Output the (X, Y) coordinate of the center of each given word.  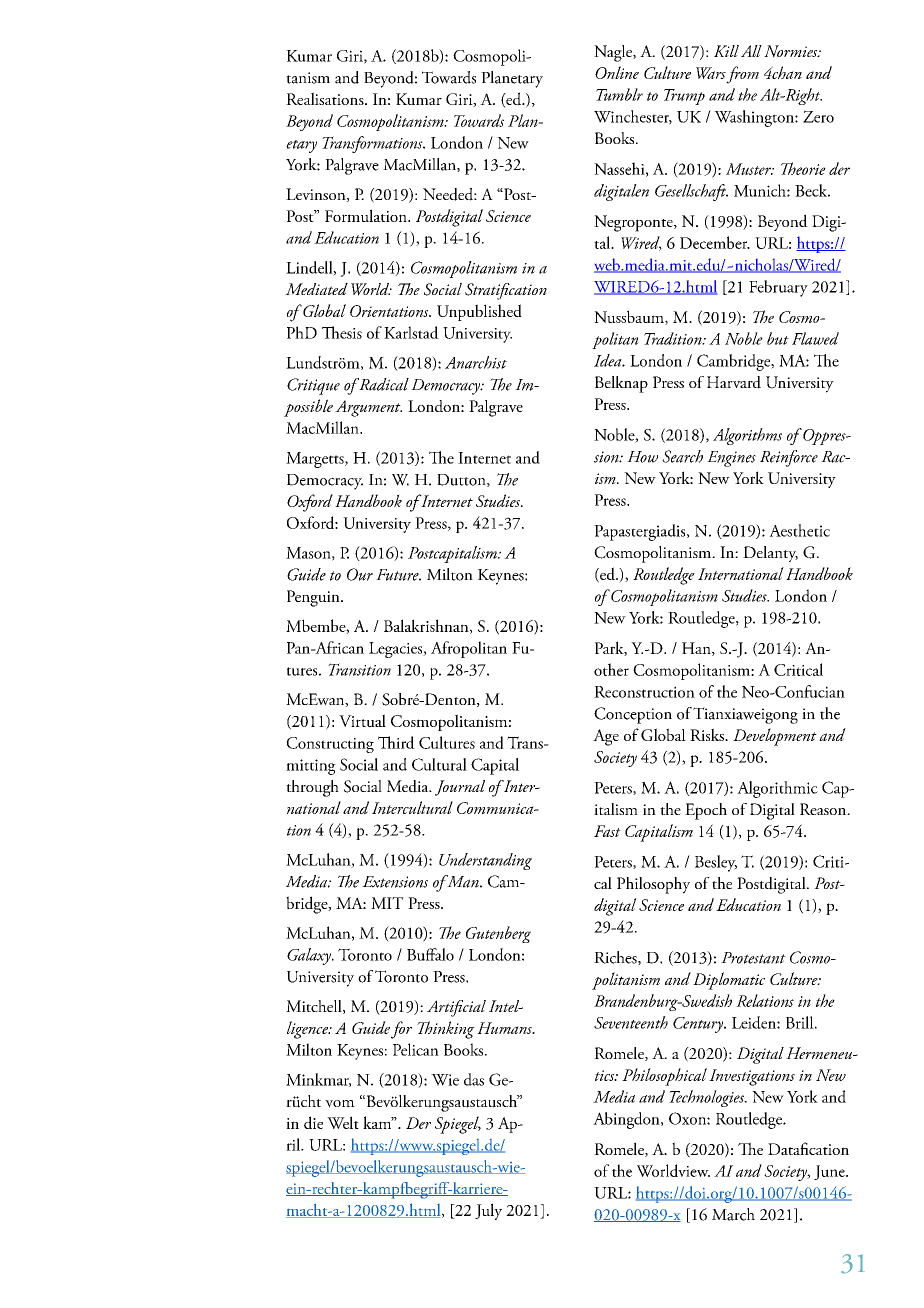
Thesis (342, 332)
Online (617, 72)
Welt (343, 1122)
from (742, 75)
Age (606, 737)
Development (775, 737)
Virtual (362, 720)
